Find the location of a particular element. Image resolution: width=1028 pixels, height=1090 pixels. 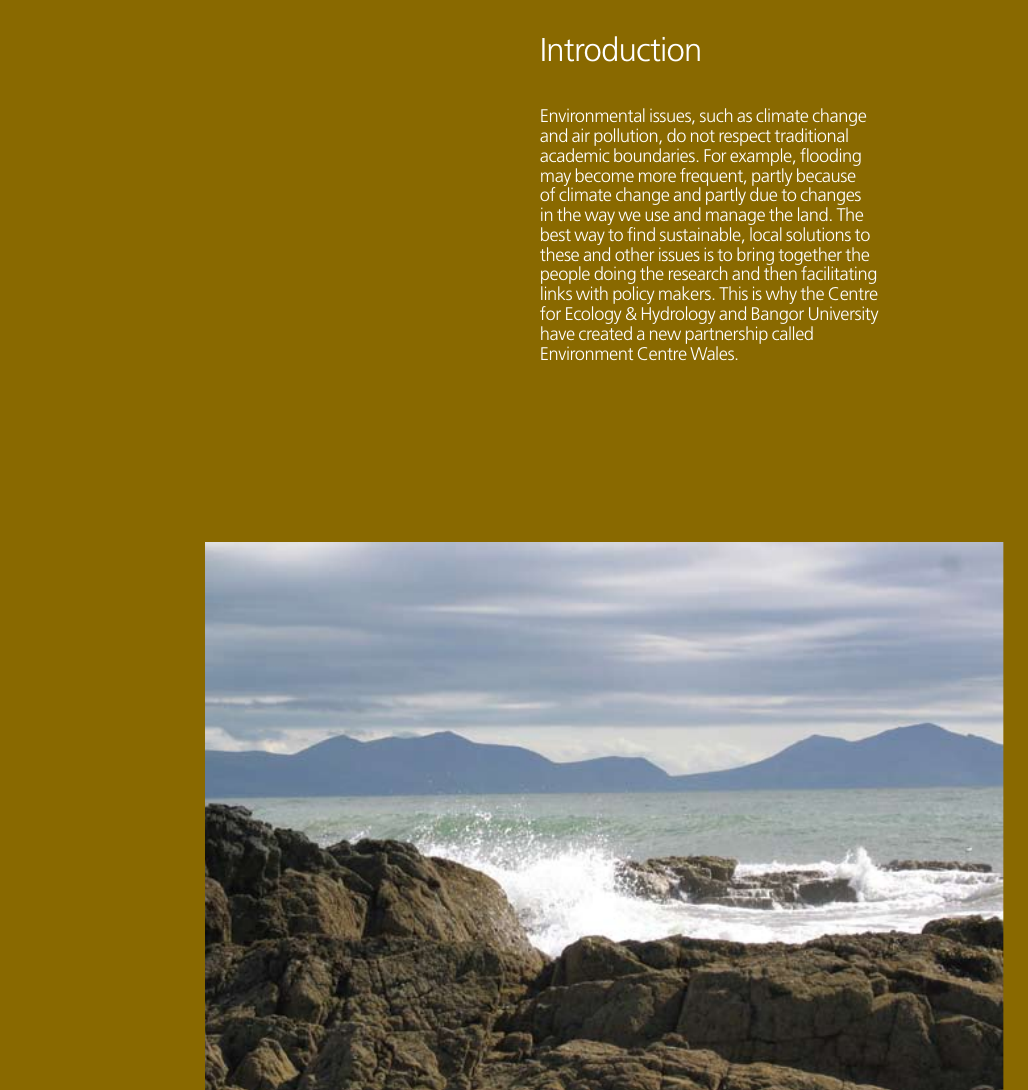

traditional is located at coordinates (811, 135).
